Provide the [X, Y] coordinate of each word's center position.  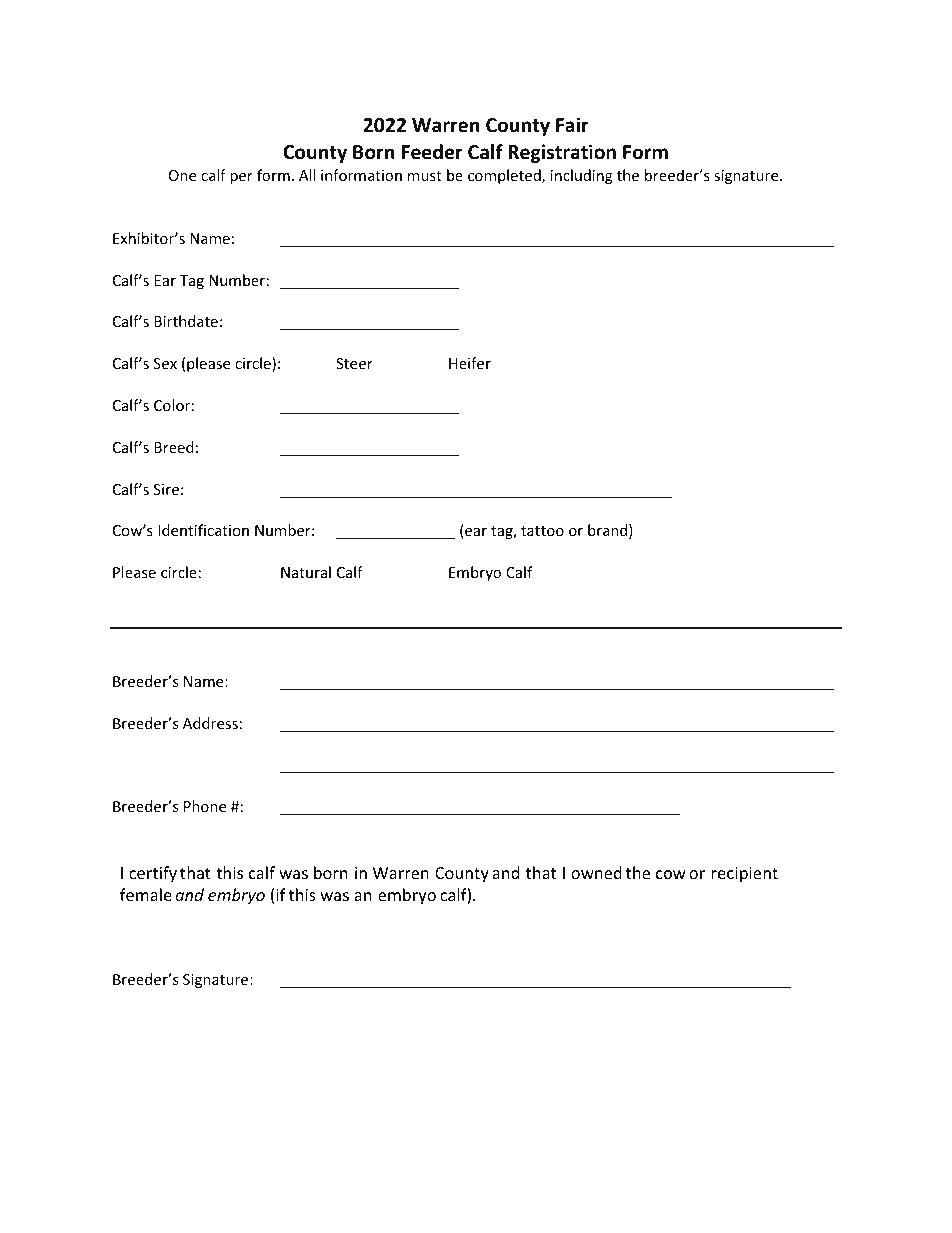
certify [153, 874]
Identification [203, 530]
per [241, 178]
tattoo [542, 531]
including [582, 176]
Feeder [432, 152]
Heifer [470, 363]
